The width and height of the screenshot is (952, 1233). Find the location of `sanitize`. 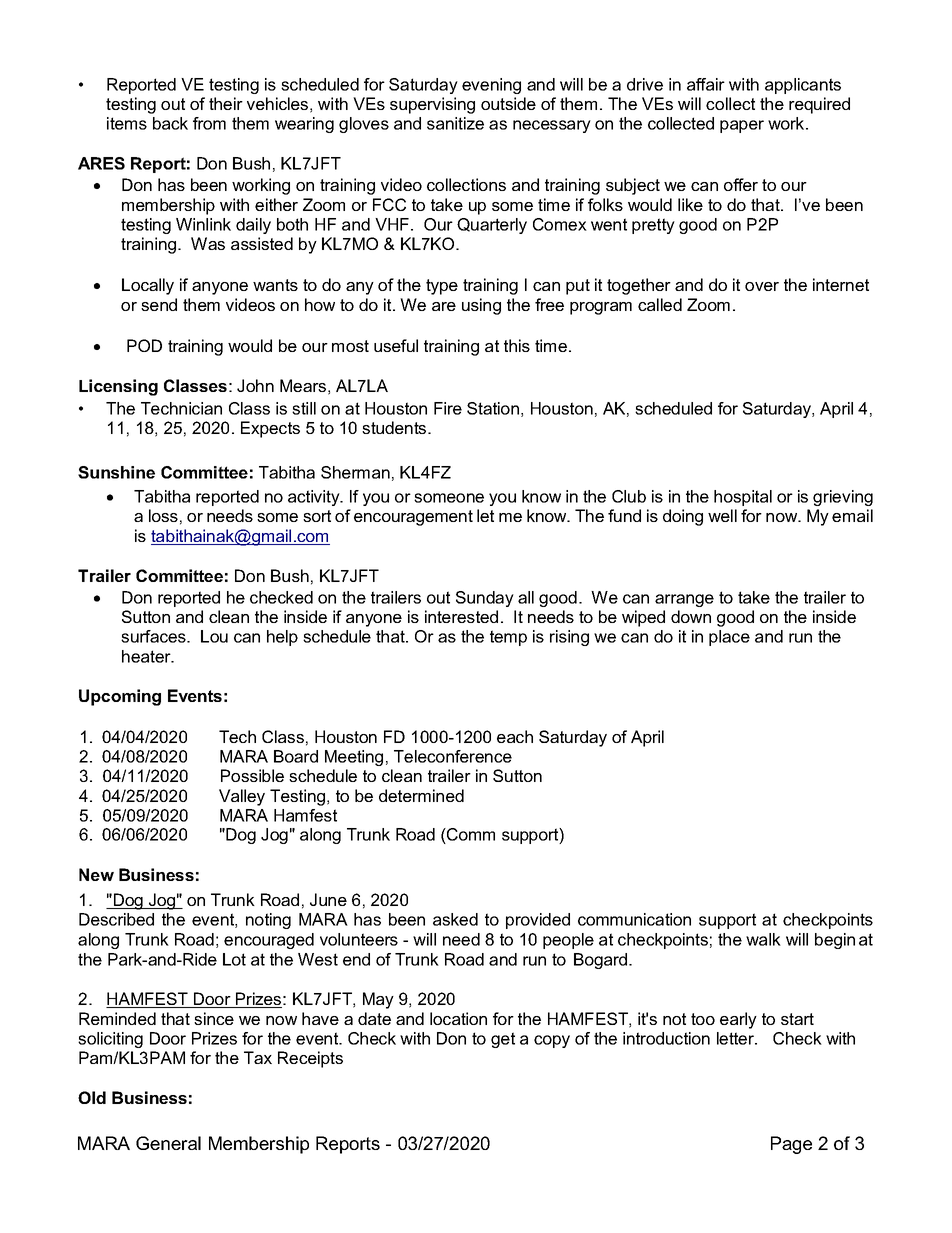

sanitize is located at coordinates (455, 123).
